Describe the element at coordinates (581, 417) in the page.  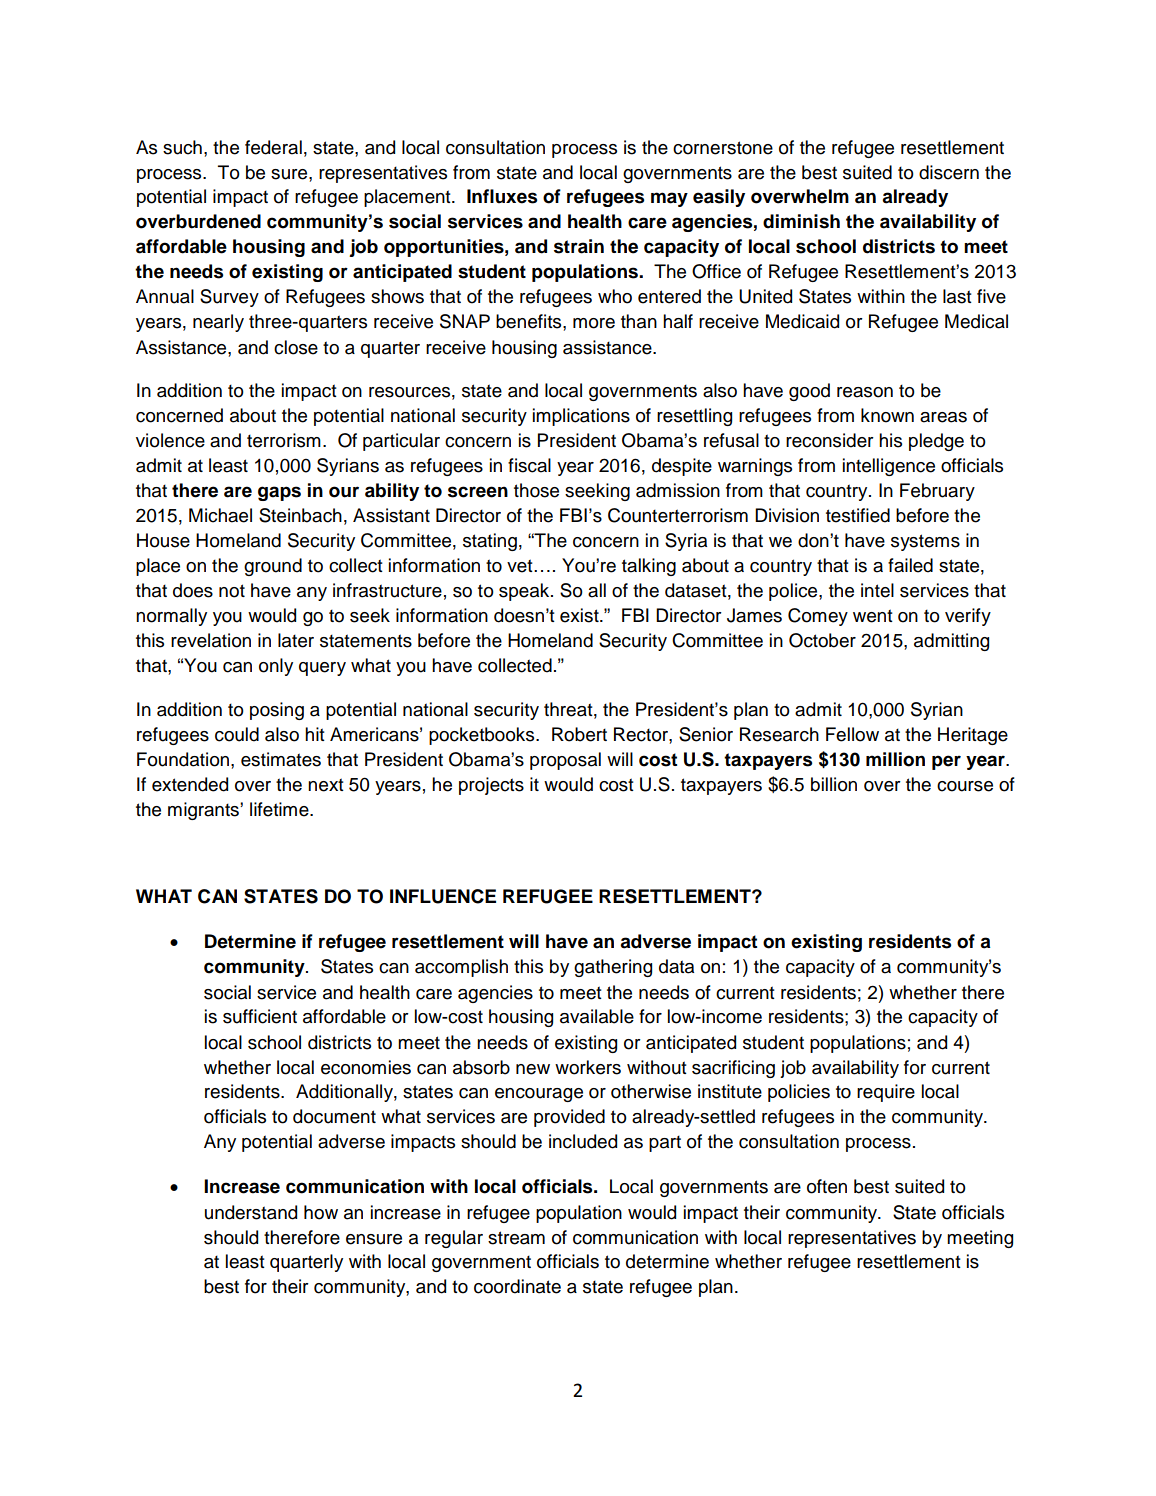
I see `implications` at that location.
